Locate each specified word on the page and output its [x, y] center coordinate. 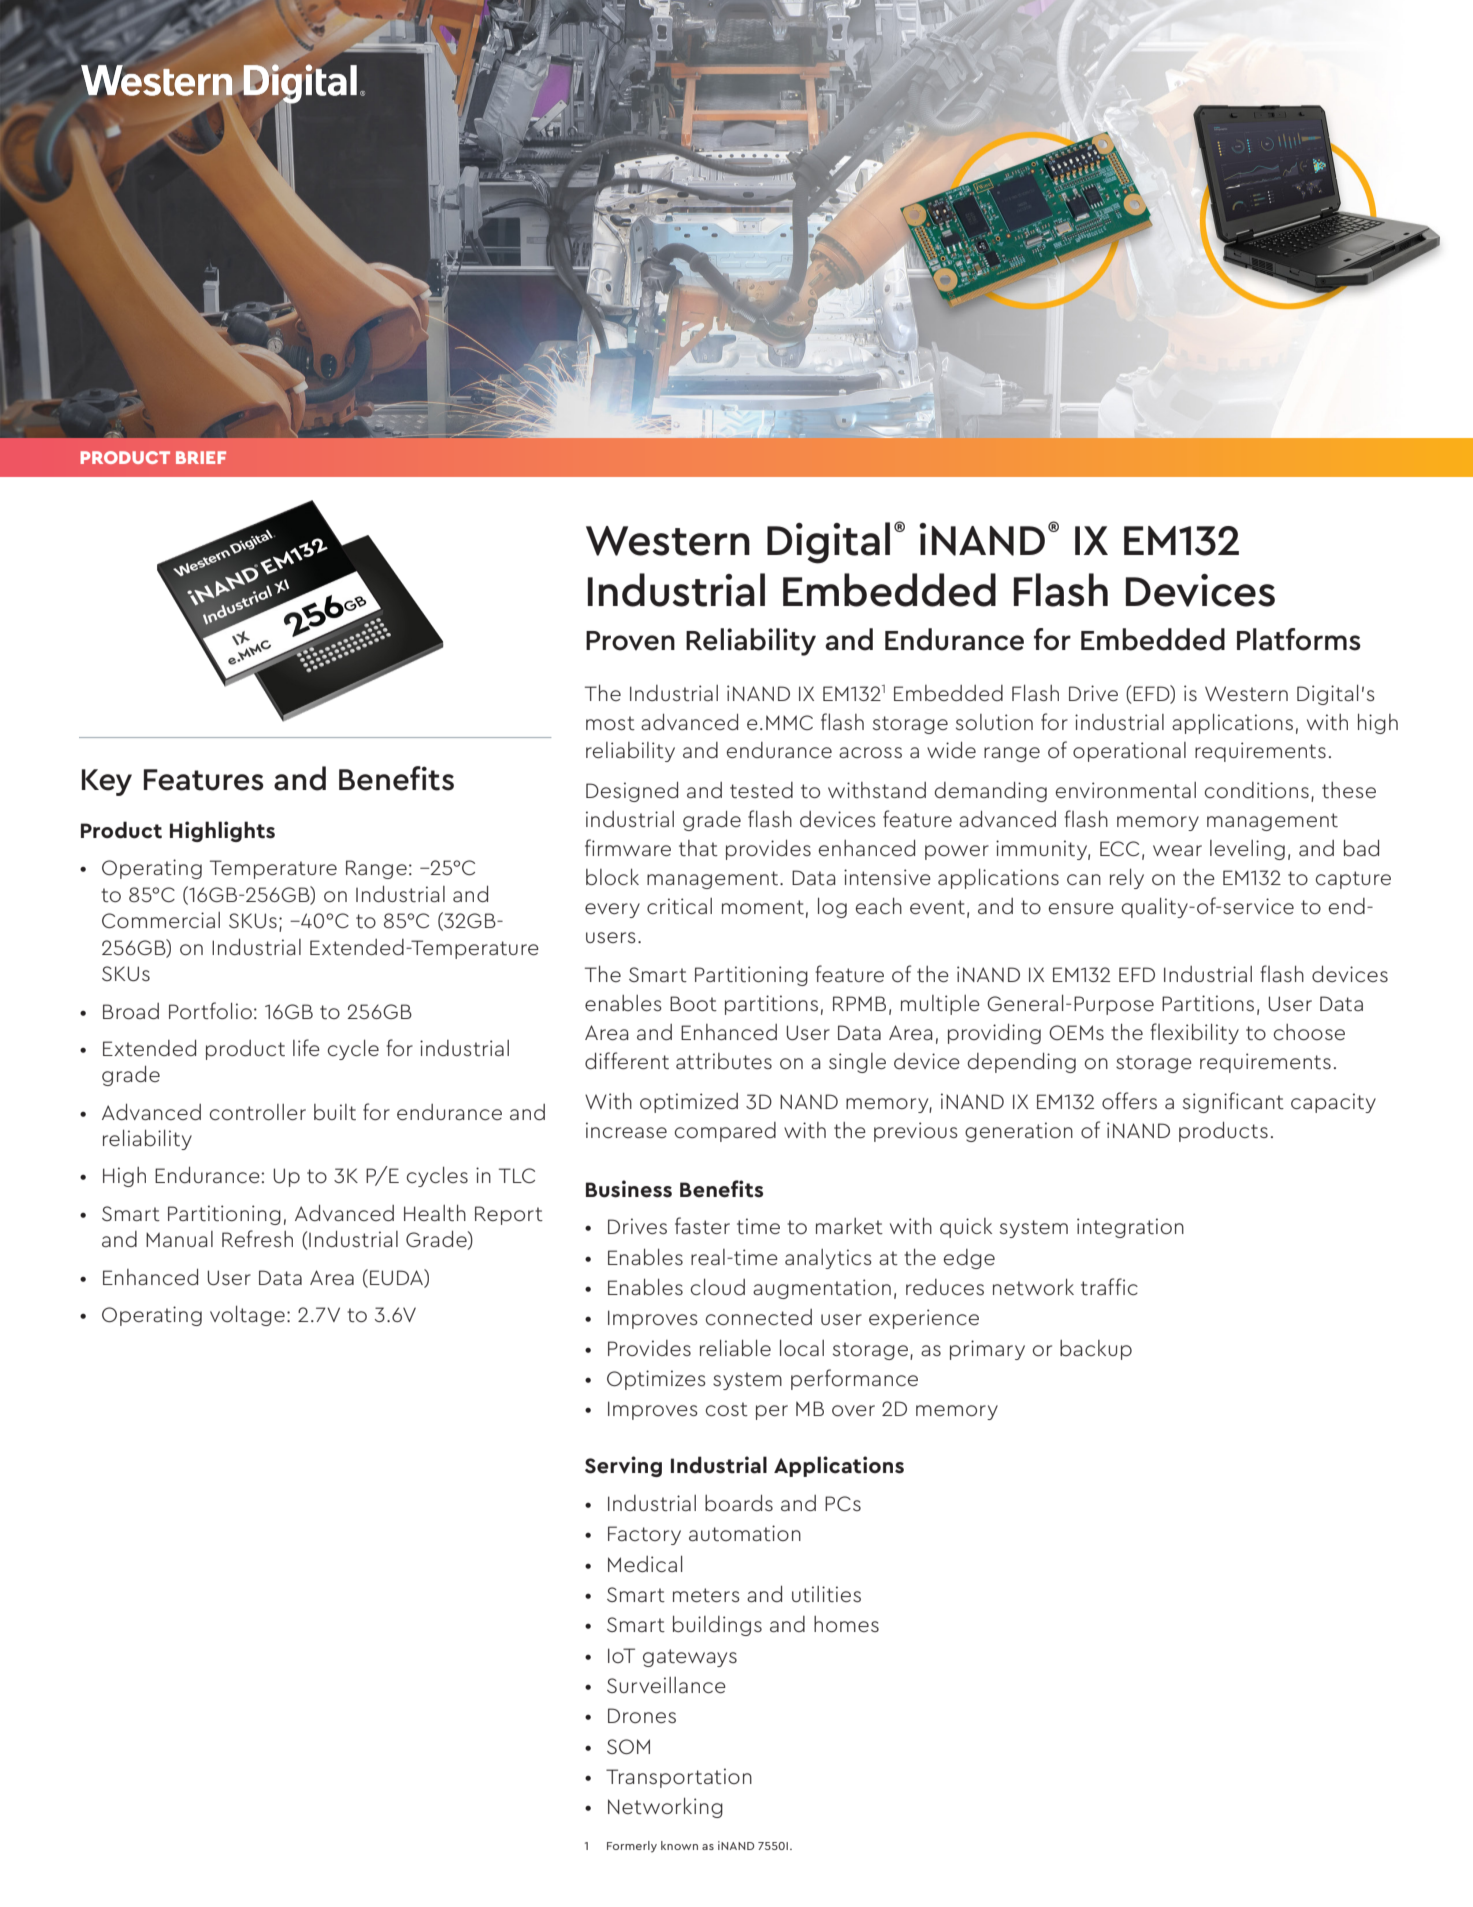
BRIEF [201, 457]
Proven [630, 641]
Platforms [1299, 639]
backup [1096, 1350]
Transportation [679, 1778]
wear [1177, 850]
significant [1233, 1102]
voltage [247, 1315]
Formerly [632, 1847]
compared [725, 1132]
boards [739, 1502]
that [698, 848]
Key [107, 782]
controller [258, 1112]
